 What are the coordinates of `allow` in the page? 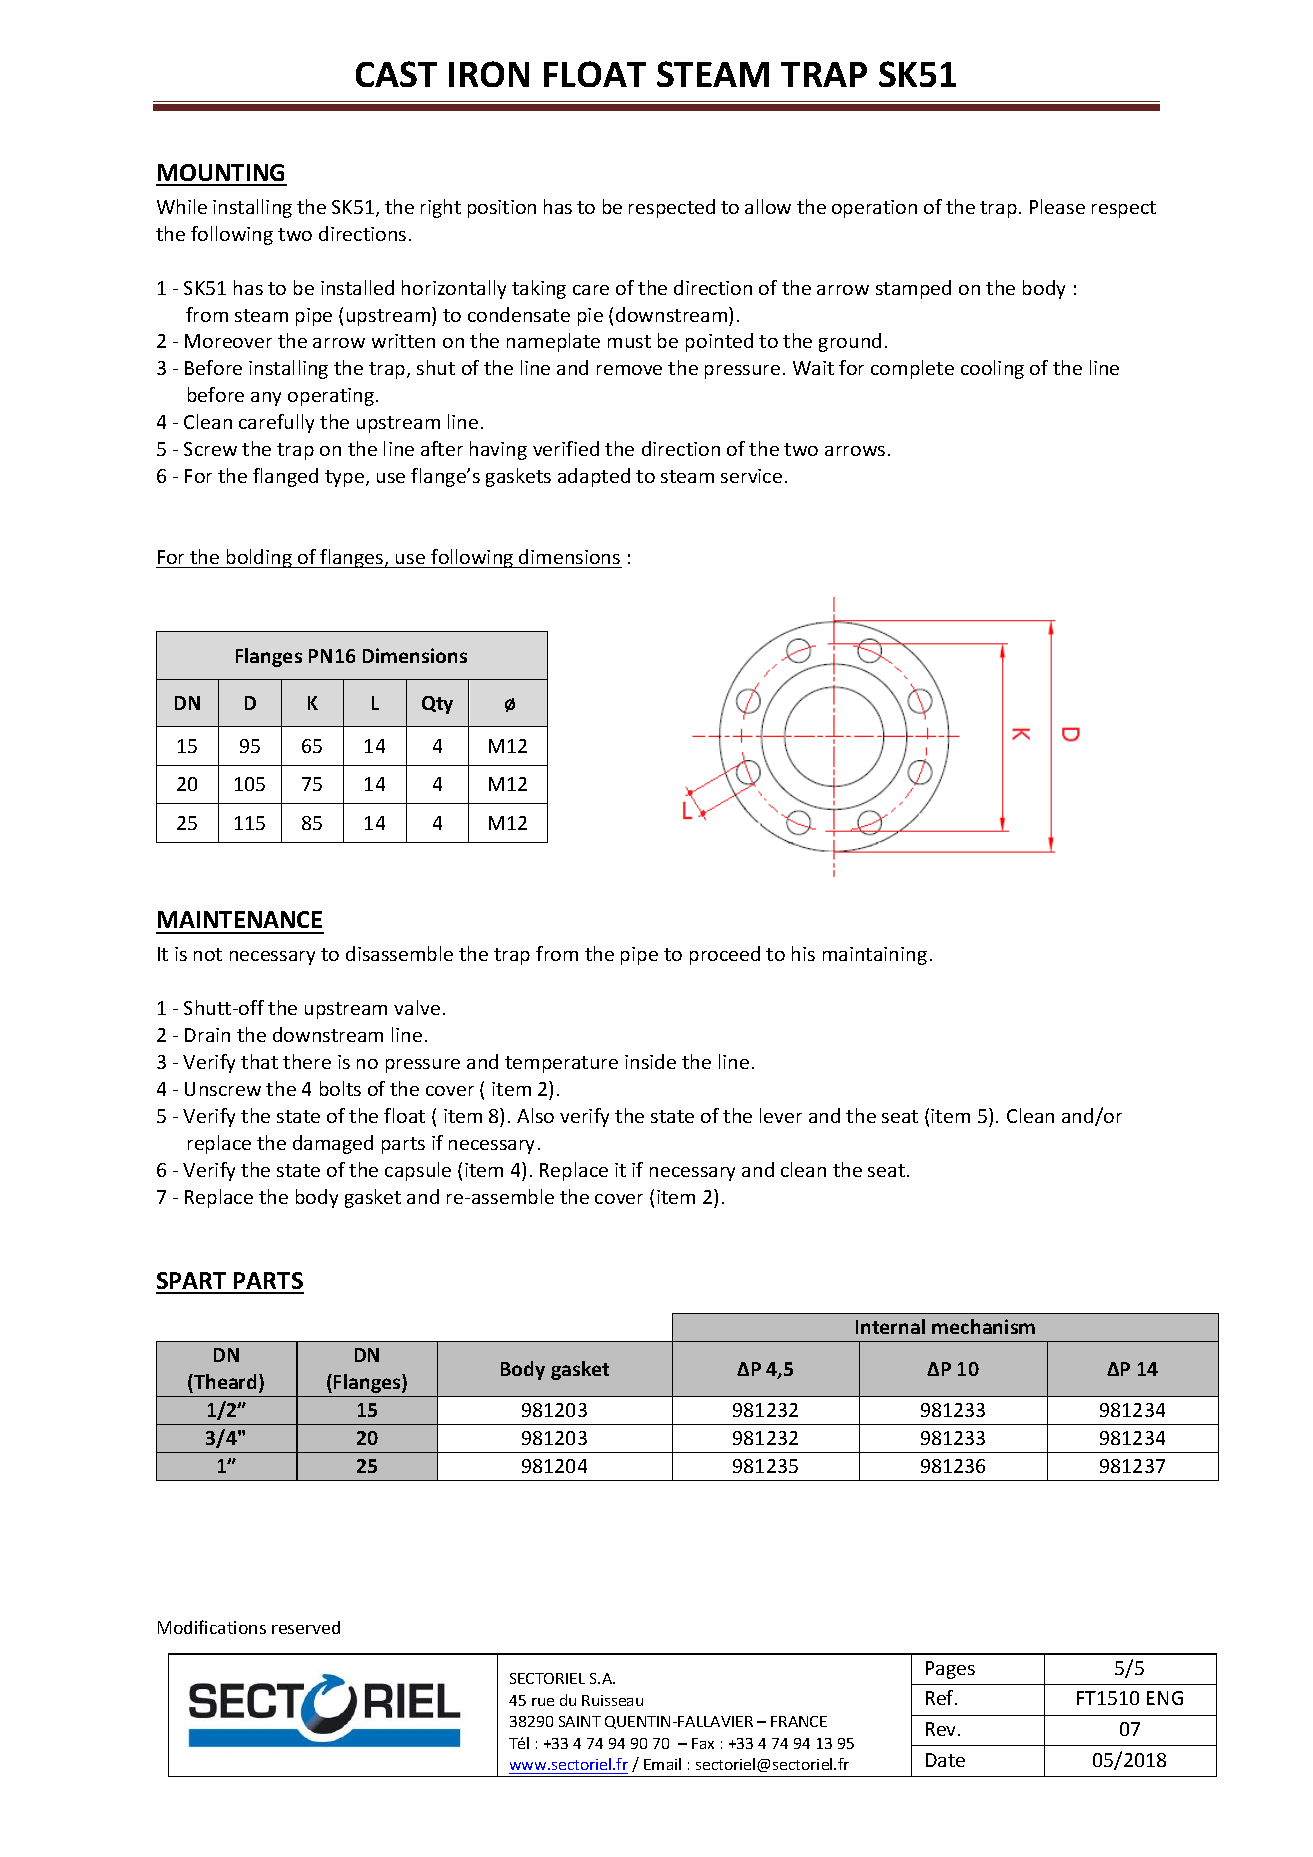 It's located at (768, 206).
